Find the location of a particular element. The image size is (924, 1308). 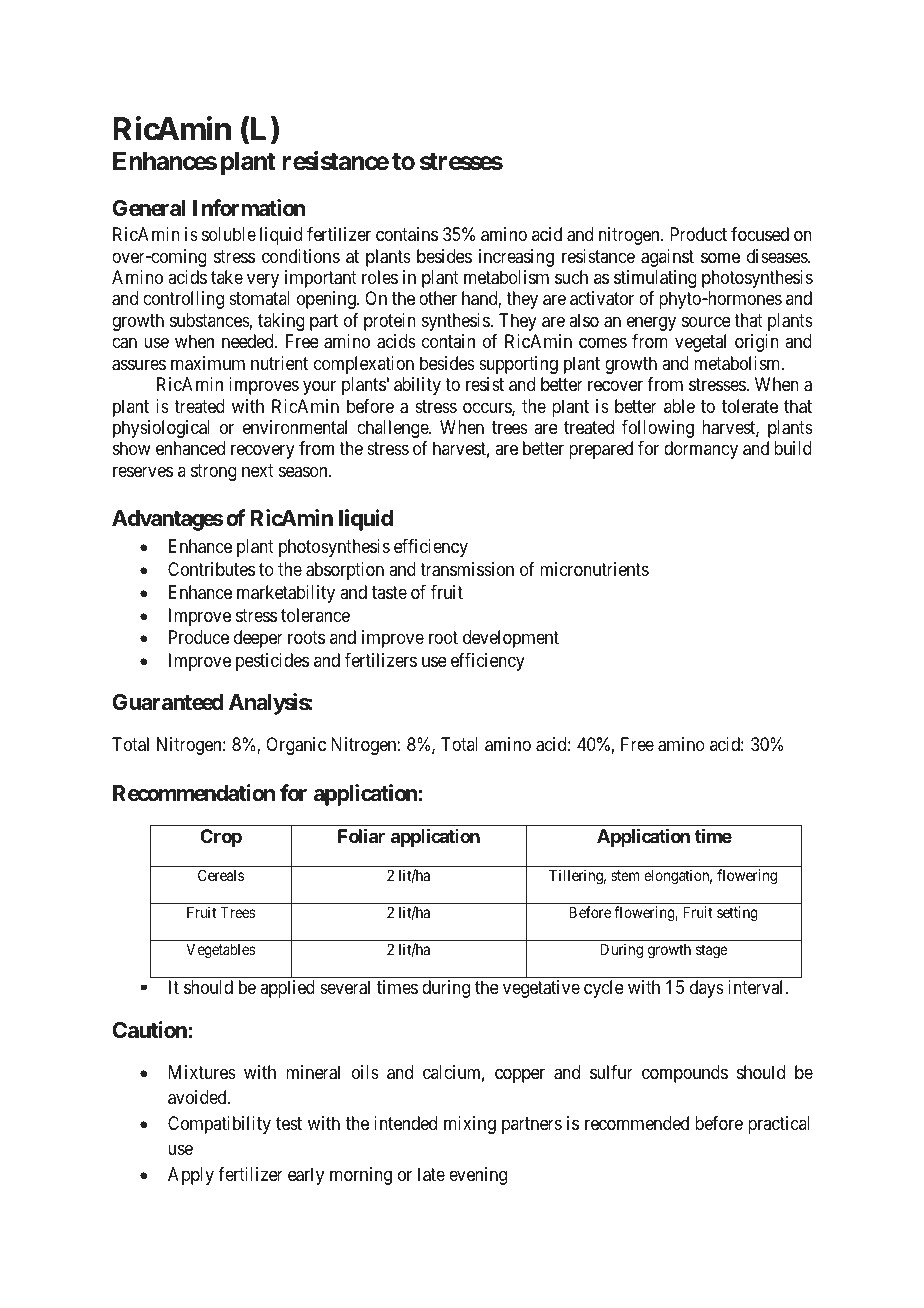

vegetative is located at coordinates (541, 989).
